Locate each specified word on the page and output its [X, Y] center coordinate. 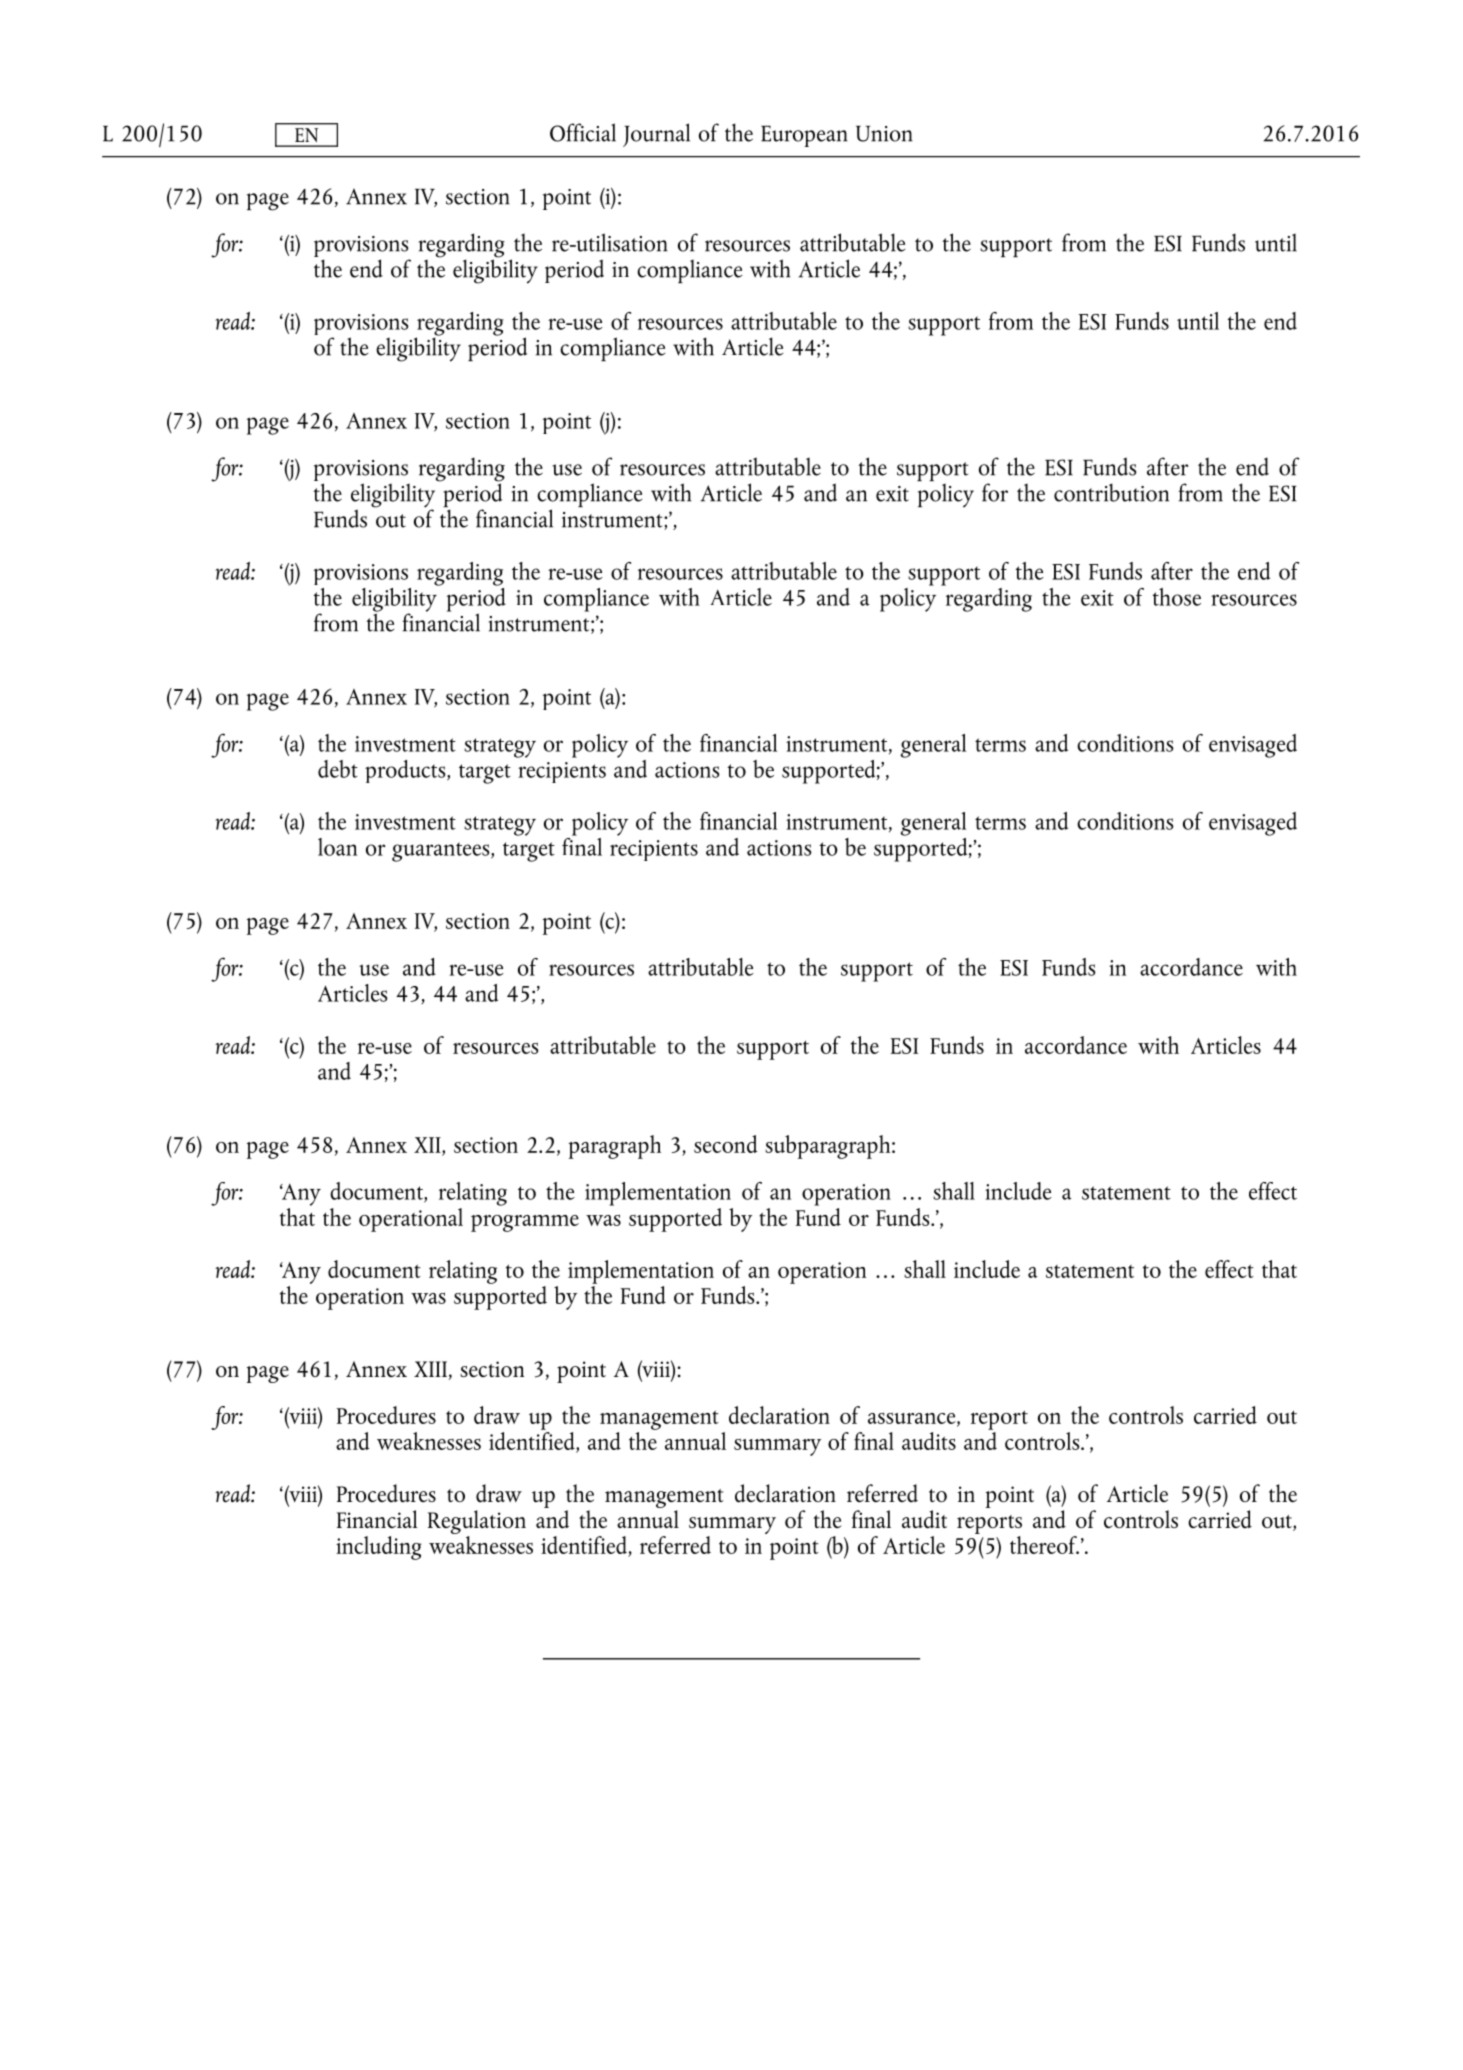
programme [525, 1223]
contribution [1111, 492]
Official [583, 132]
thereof [1044, 1545]
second [726, 1144]
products [406, 771]
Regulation [477, 1522]
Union [884, 134]
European [804, 136]
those [1176, 597]
